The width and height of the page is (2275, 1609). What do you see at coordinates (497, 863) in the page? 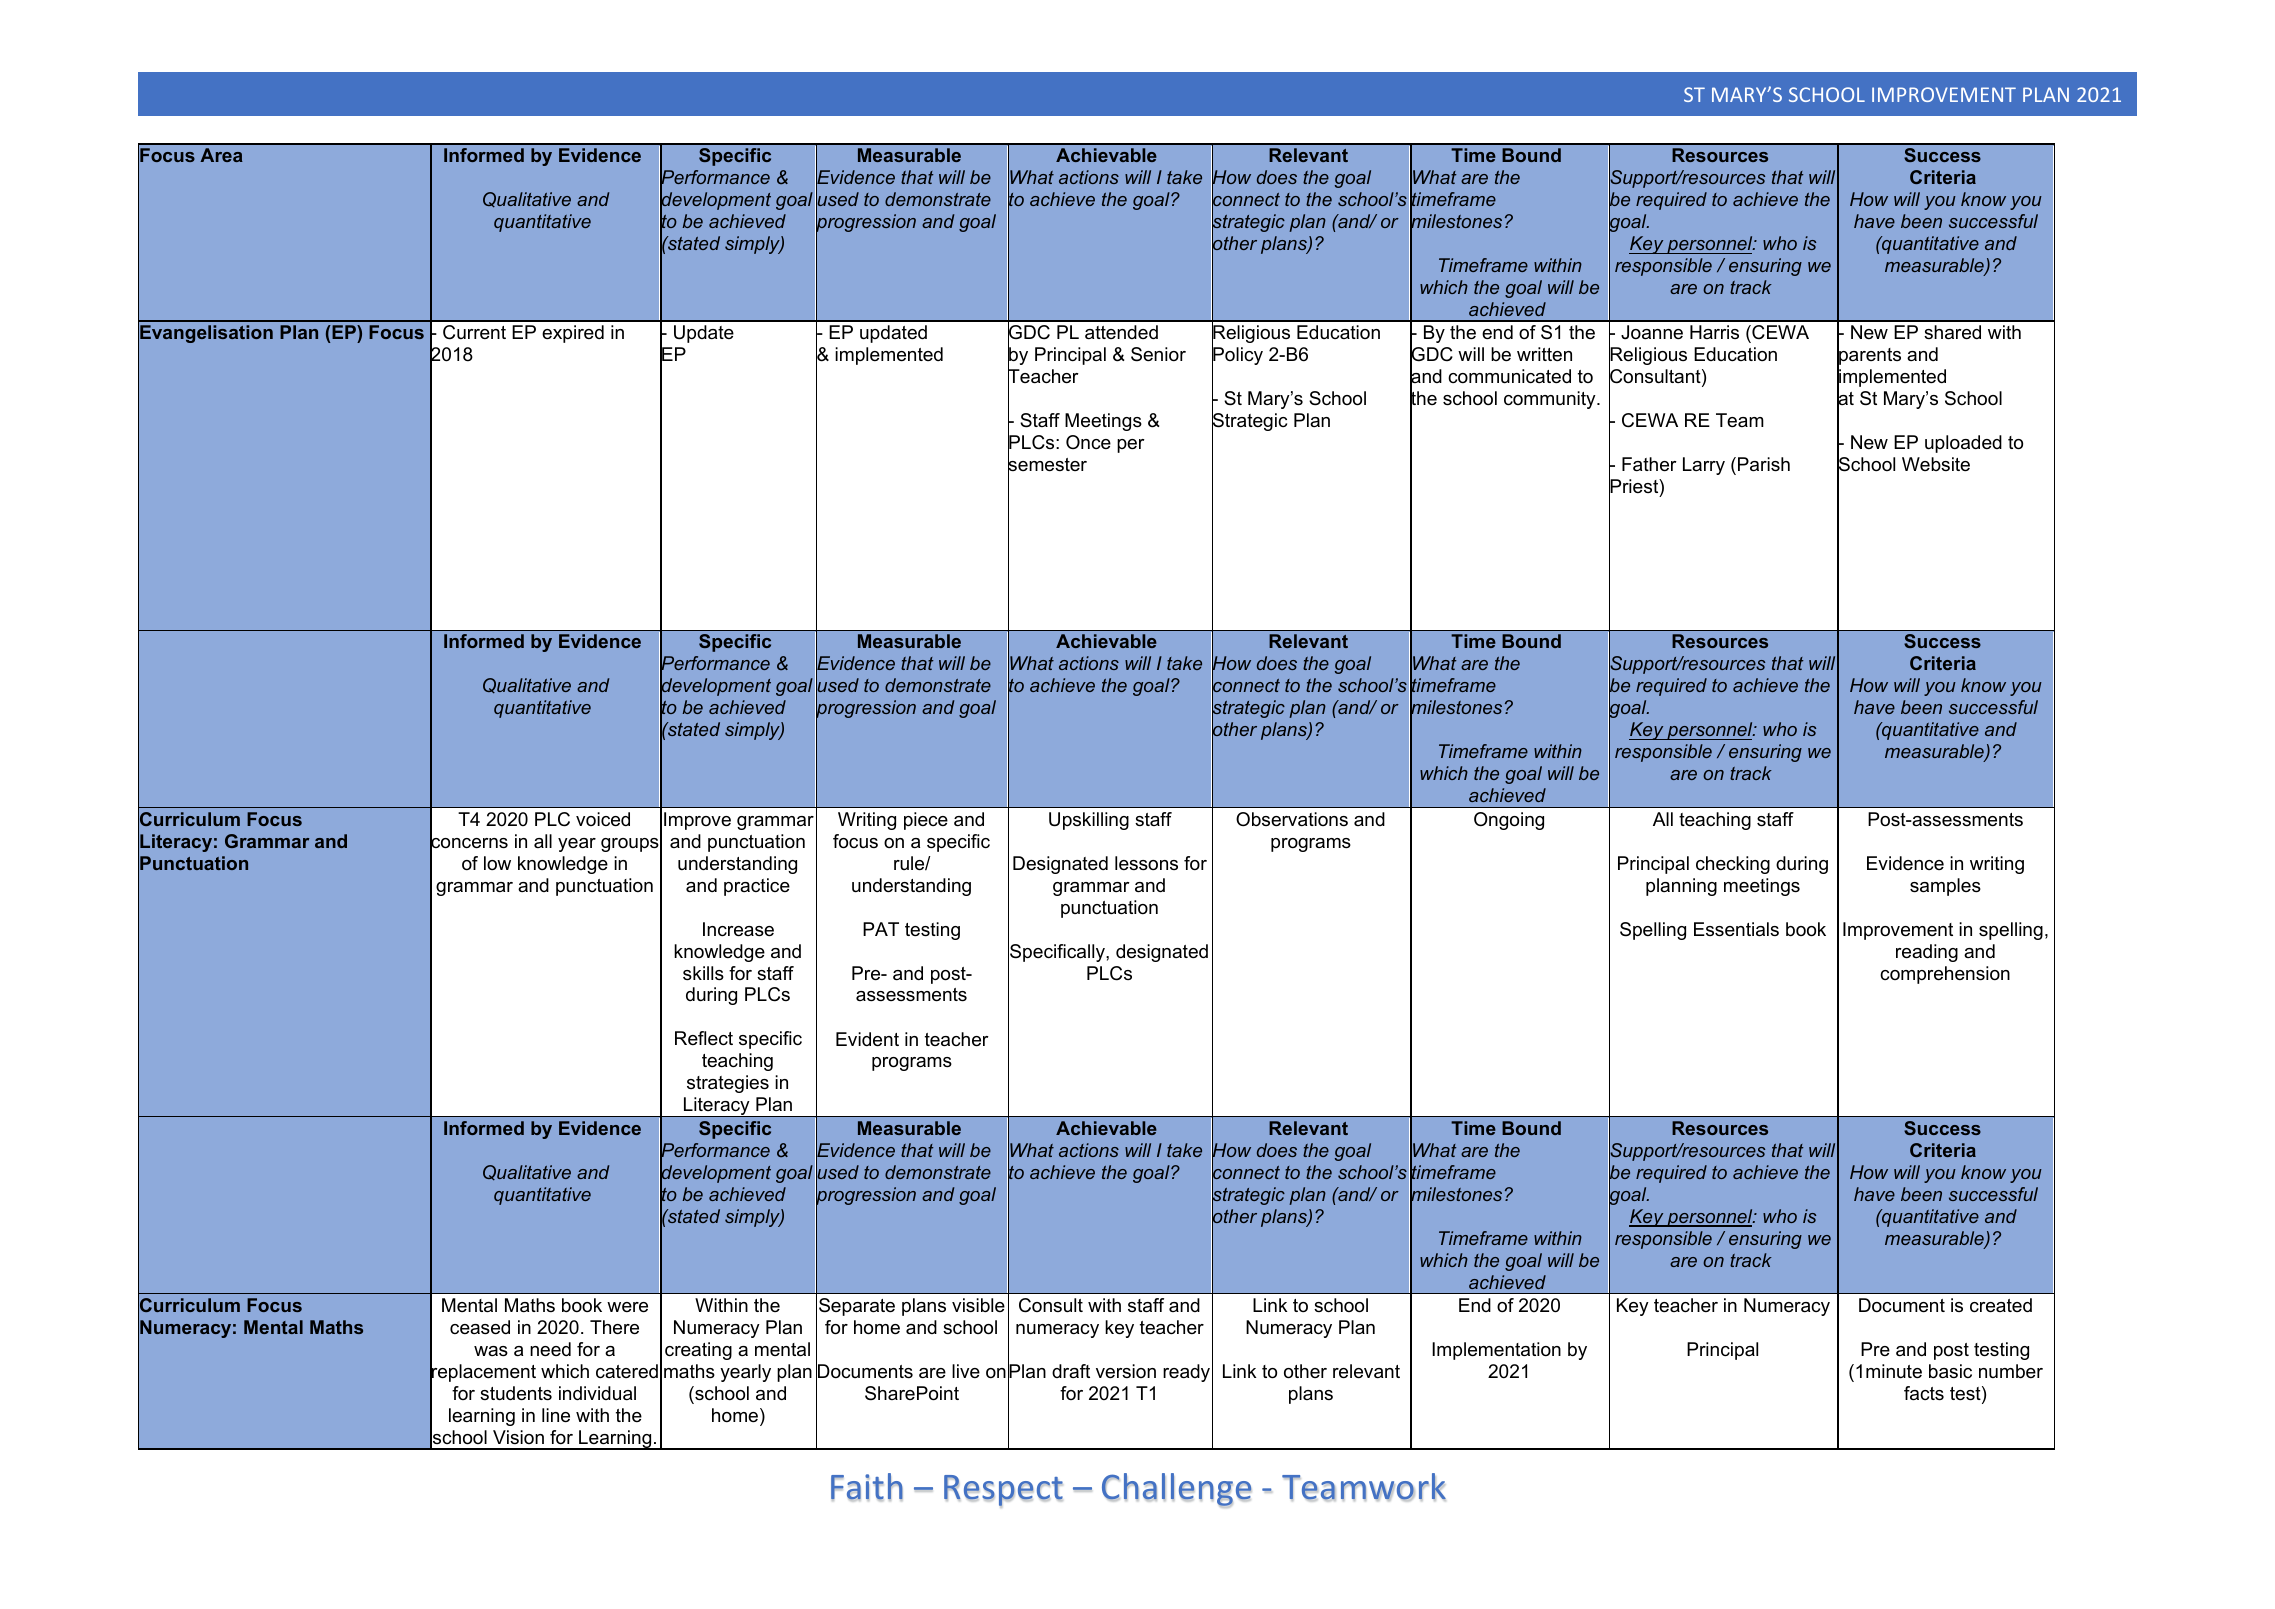
I see `low` at bounding box center [497, 863].
